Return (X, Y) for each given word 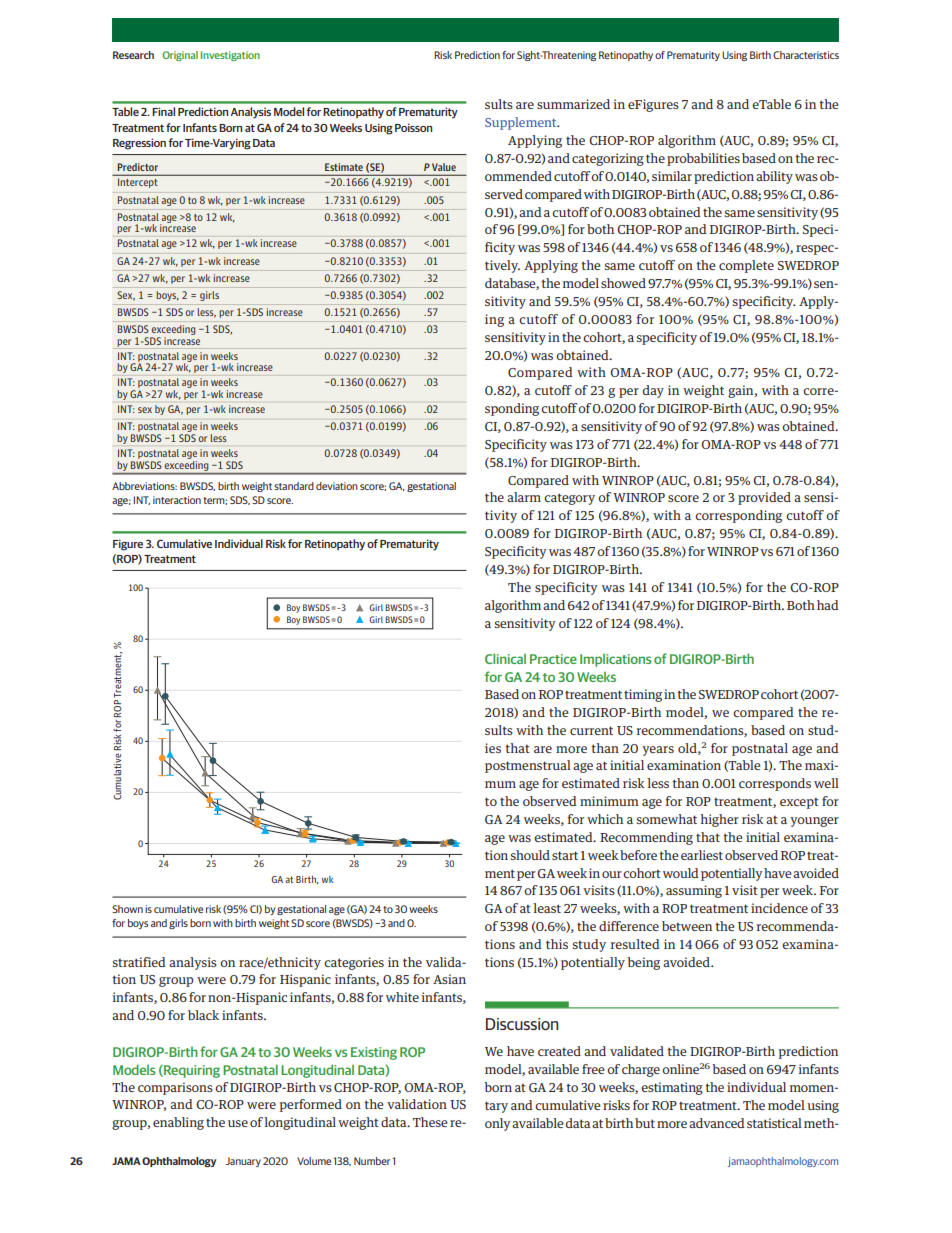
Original (180, 56)
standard (294, 486)
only (498, 1124)
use (238, 1123)
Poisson (413, 127)
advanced (717, 1123)
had (828, 605)
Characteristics (806, 55)
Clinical (505, 658)
